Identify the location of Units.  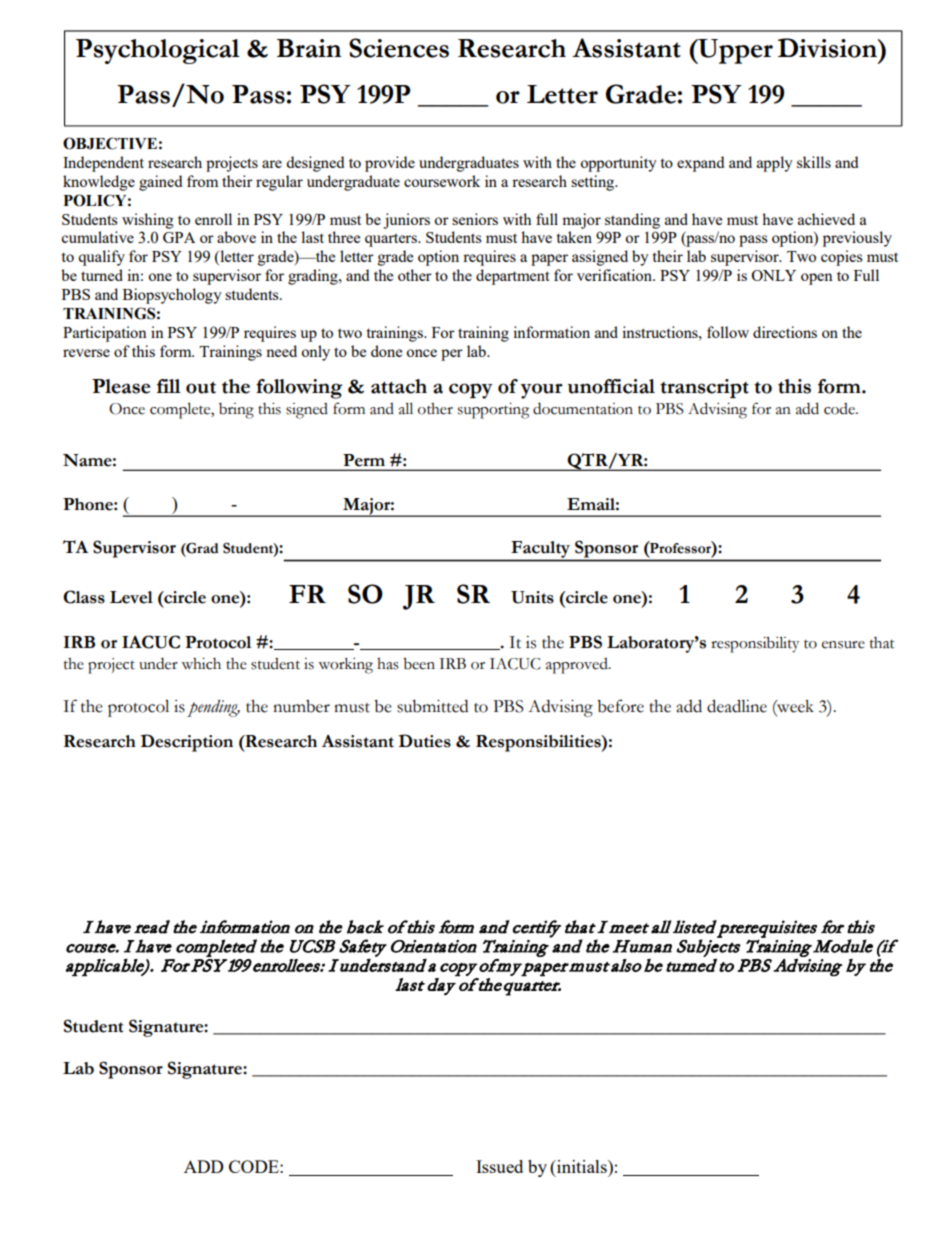
(532, 597).
